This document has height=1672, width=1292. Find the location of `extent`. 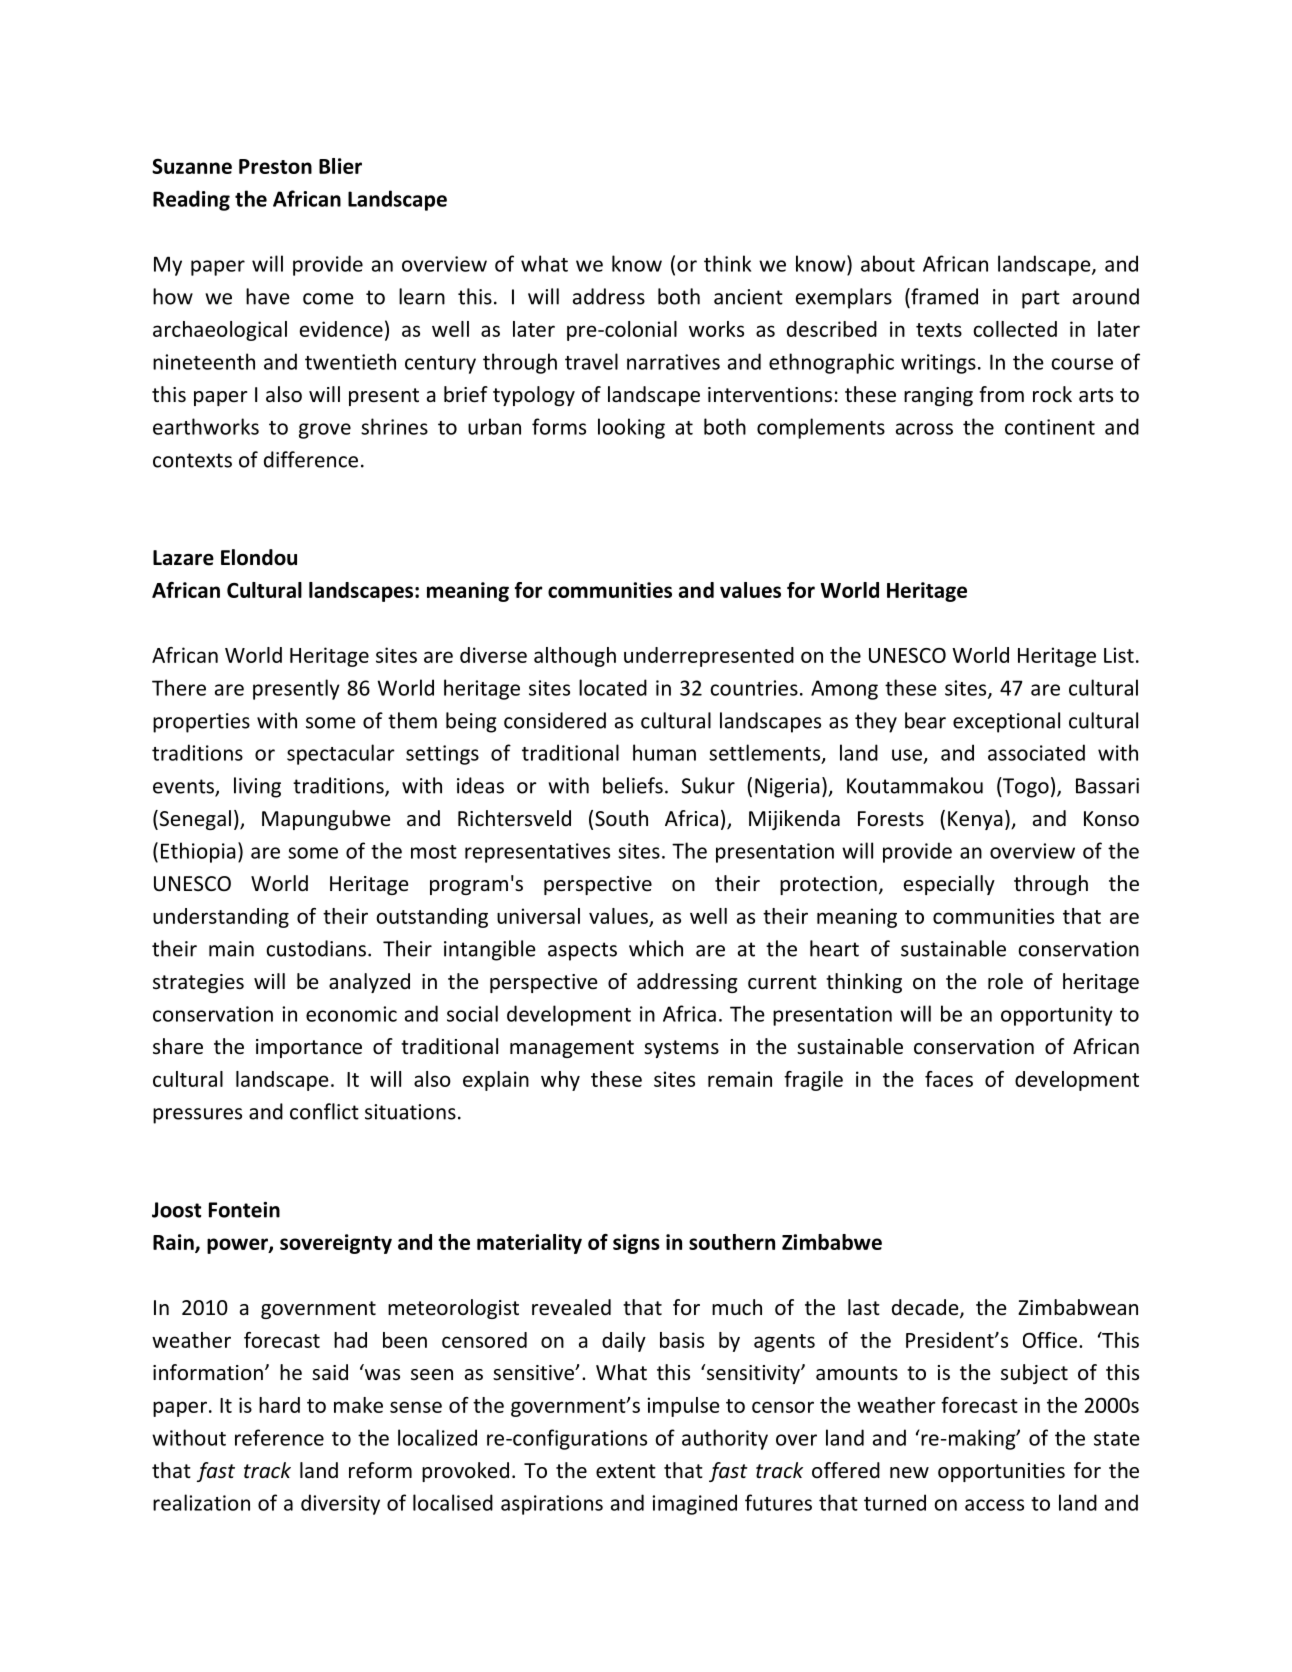

extent is located at coordinates (626, 1471).
